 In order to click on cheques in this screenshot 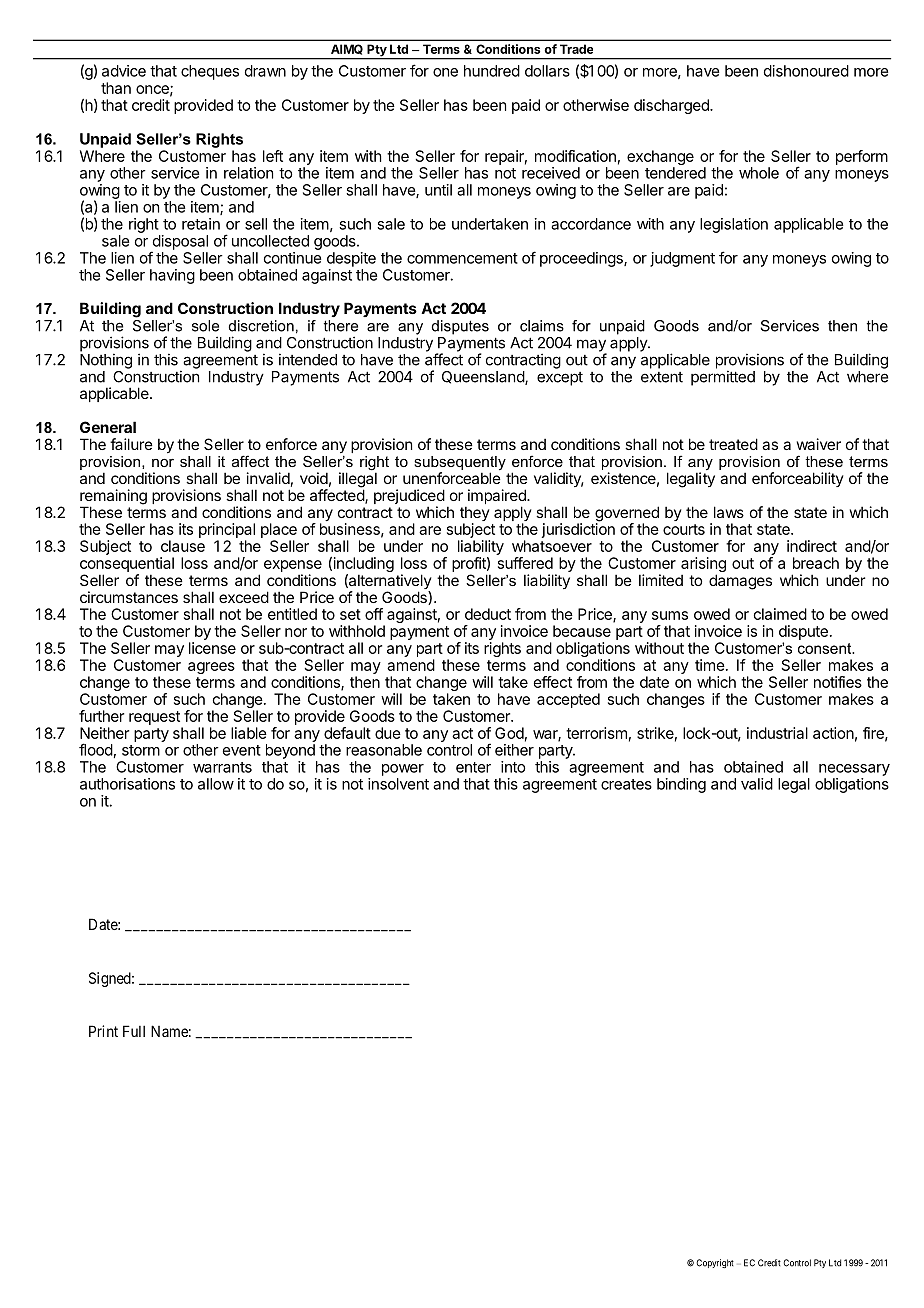, I will do `click(210, 72)`.
